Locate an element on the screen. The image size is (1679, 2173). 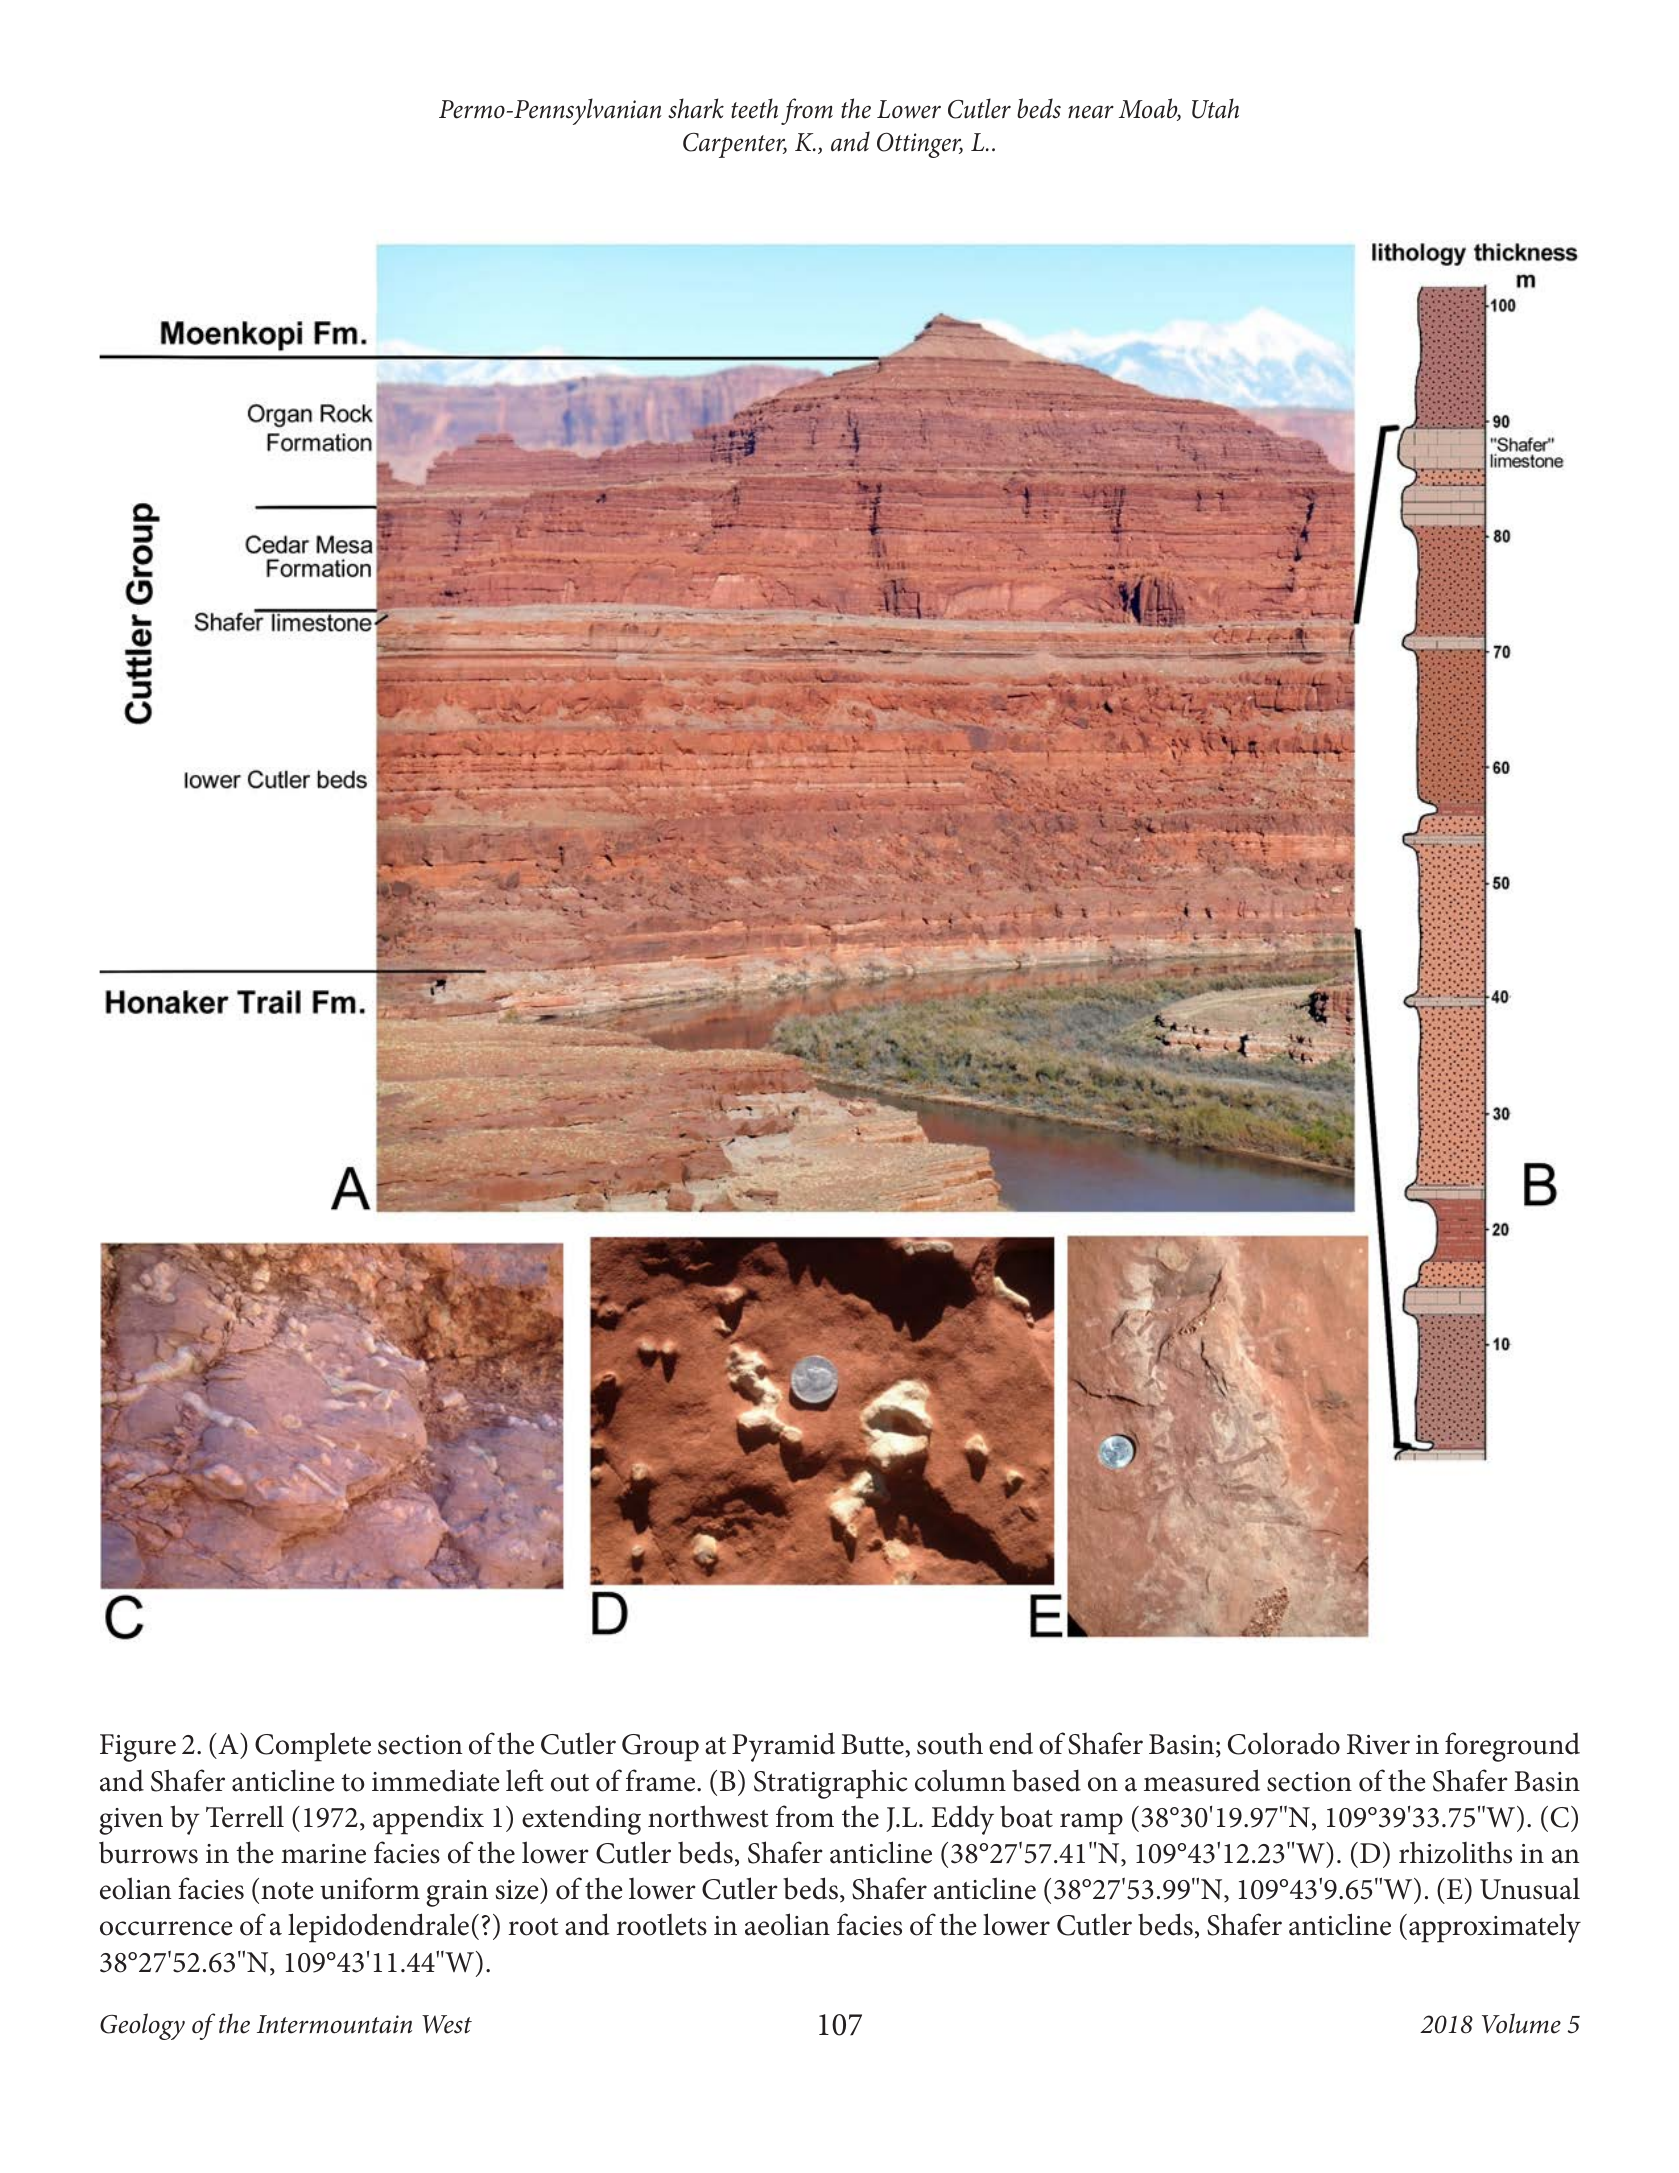
shark is located at coordinates (696, 108).
